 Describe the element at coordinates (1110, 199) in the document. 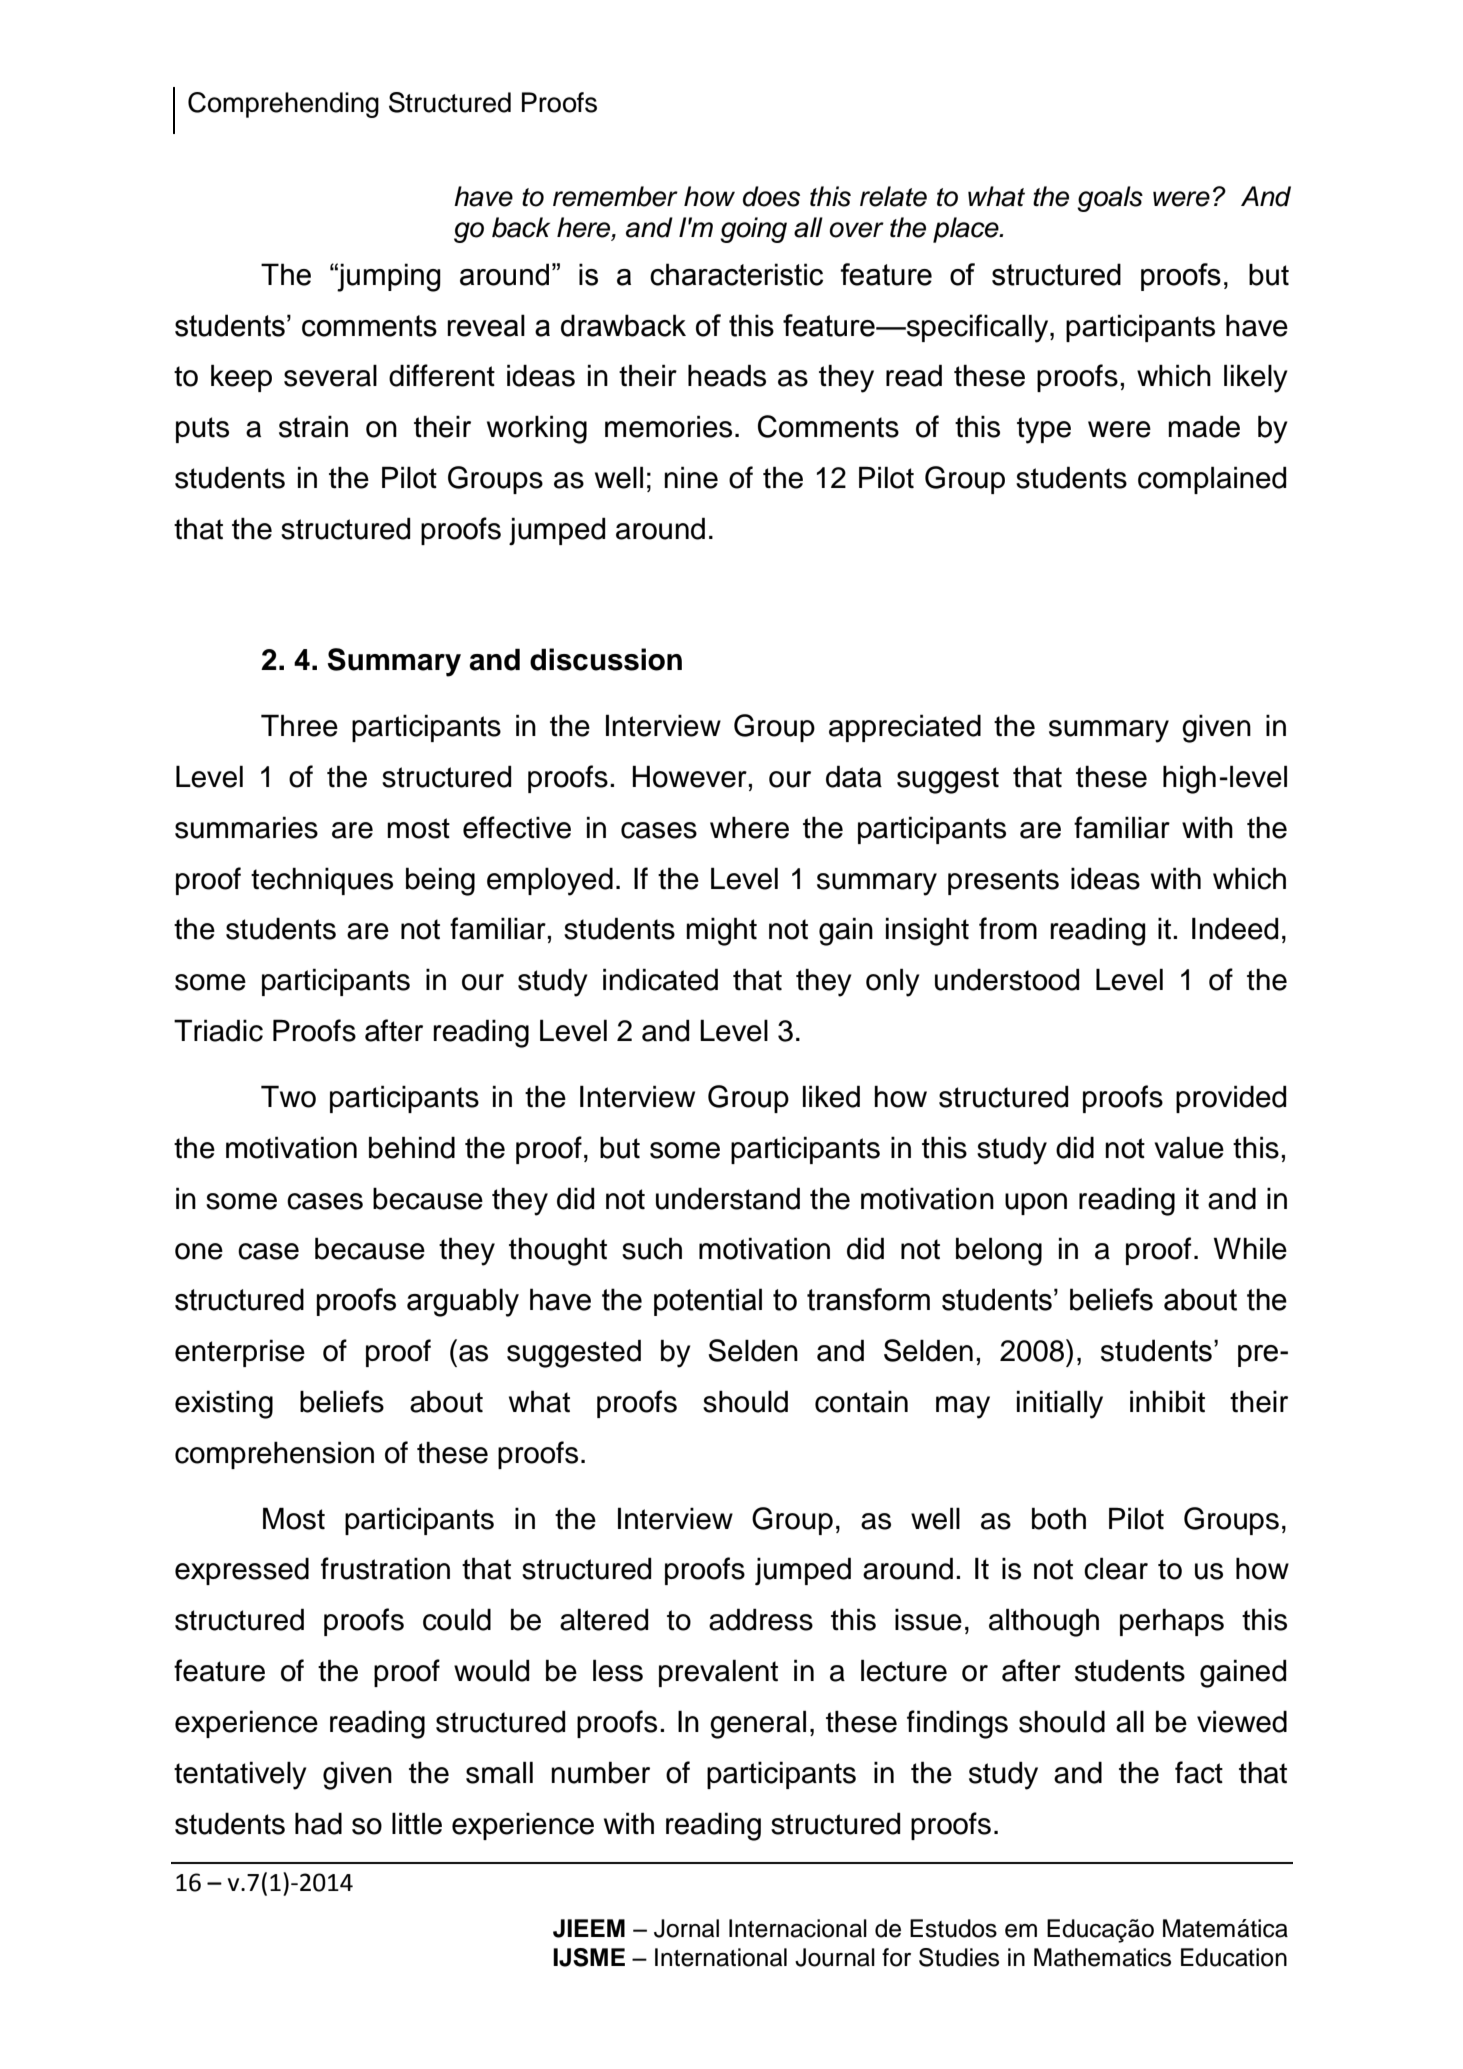

I see `goals` at that location.
